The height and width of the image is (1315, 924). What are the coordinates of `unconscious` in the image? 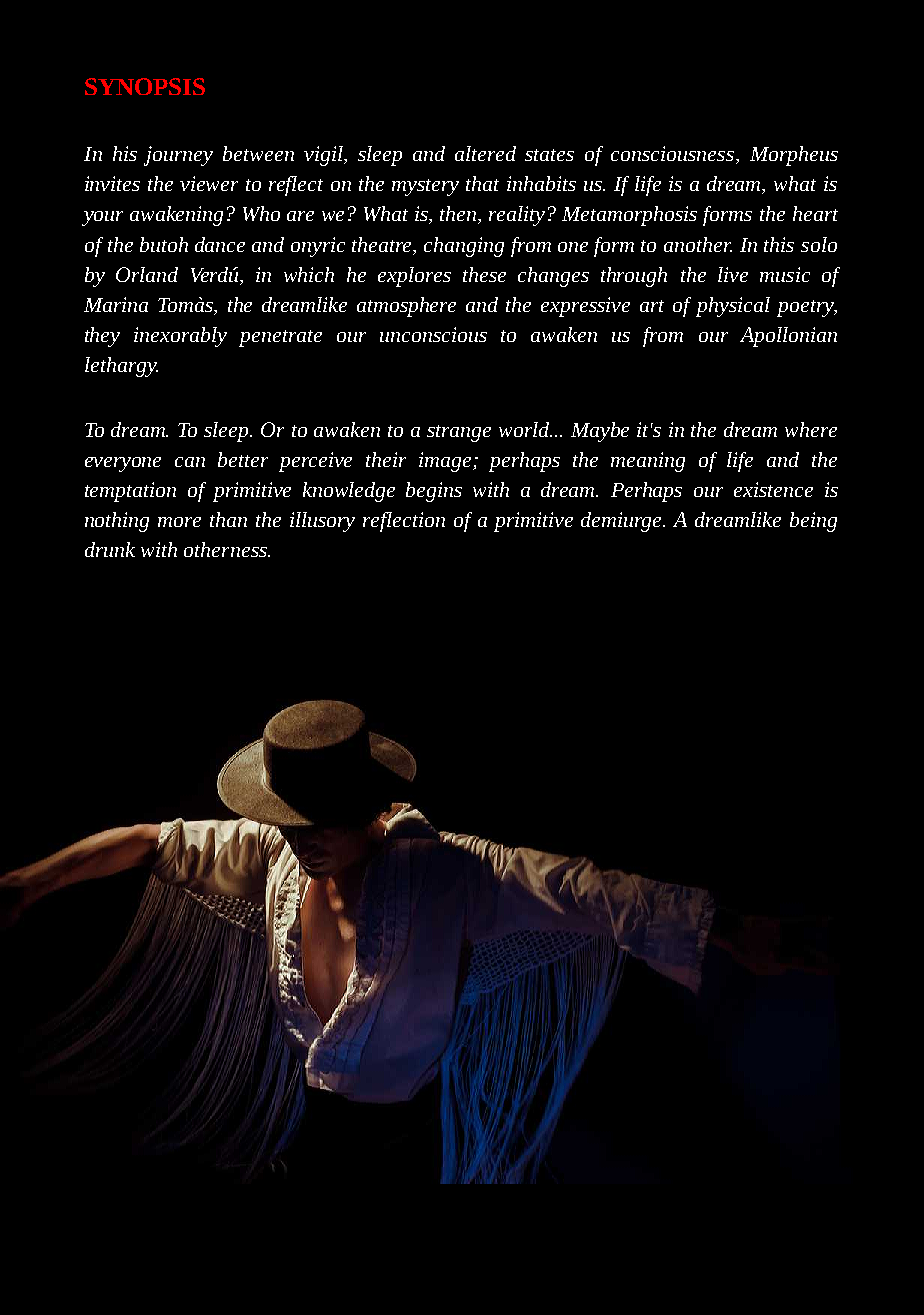 It's located at (433, 334).
